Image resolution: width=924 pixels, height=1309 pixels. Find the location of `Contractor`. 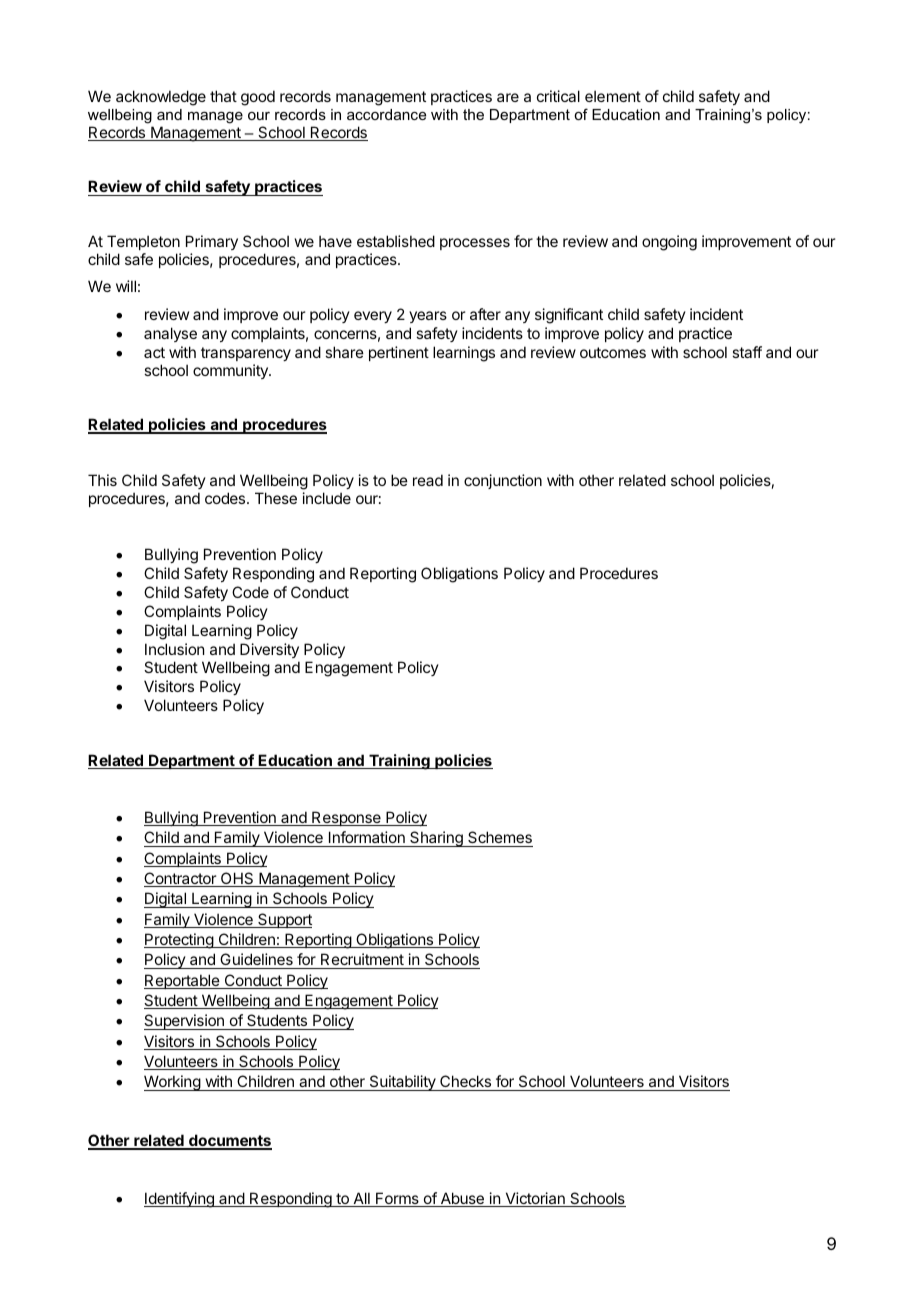

Contractor is located at coordinates (181, 879).
